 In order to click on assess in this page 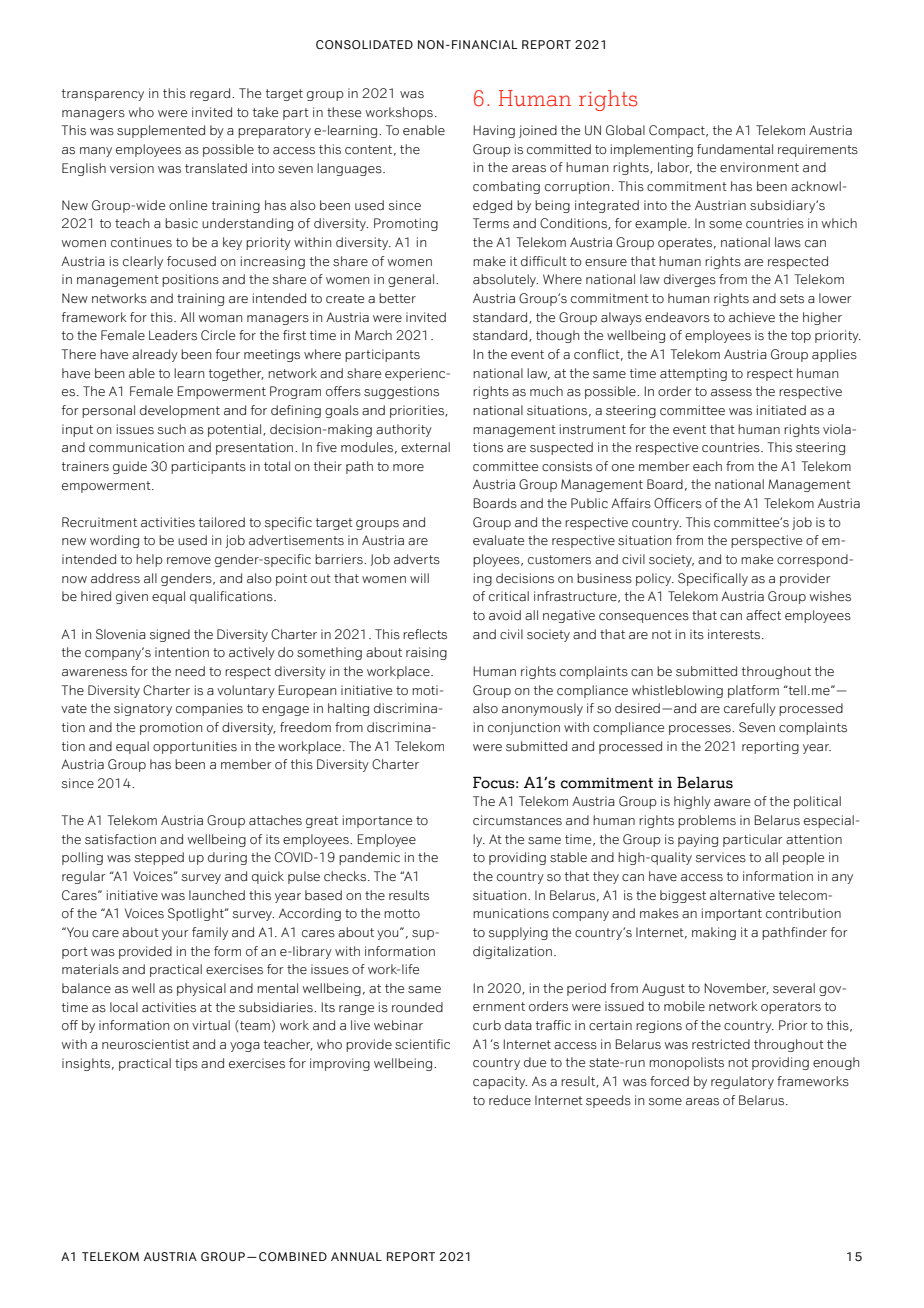, I will do `click(731, 393)`.
